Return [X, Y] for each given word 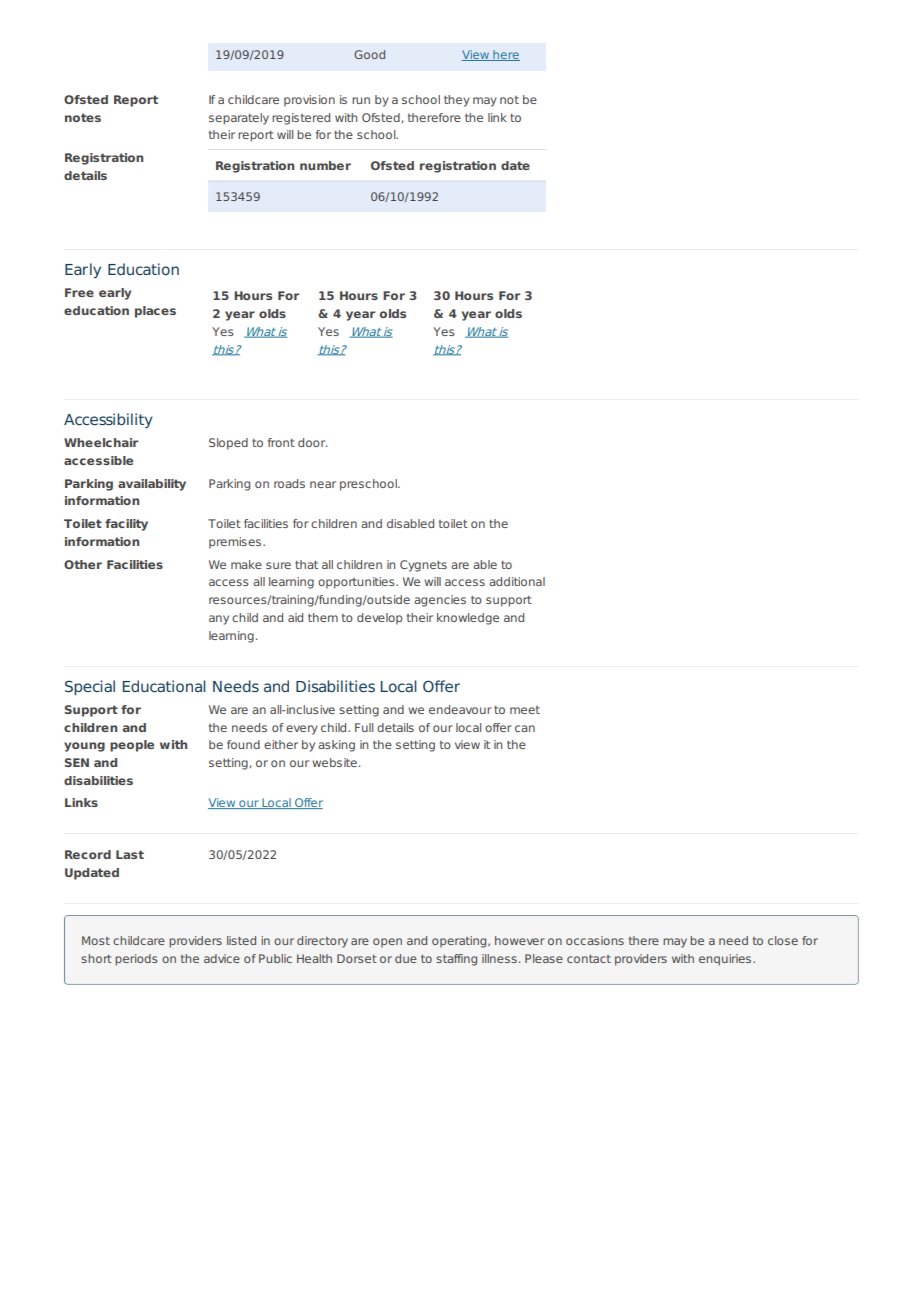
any [219, 620]
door [312, 442]
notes [83, 117]
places [155, 312]
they [457, 101]
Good [369, 54]
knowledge [468, 619]
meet [525, 710]
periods [136, 960]
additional [517, 581]
